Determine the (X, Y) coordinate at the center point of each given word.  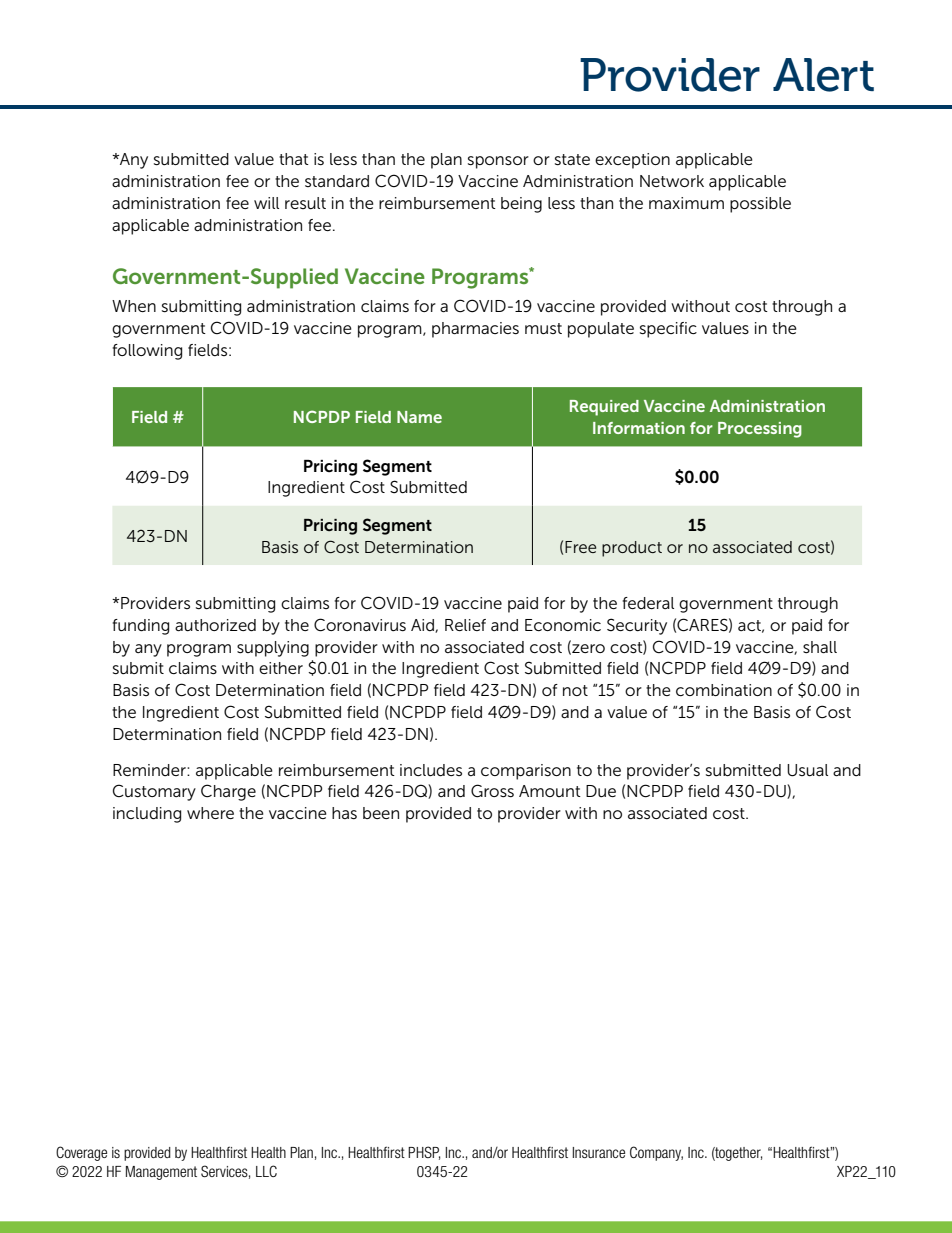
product (632, 549)
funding (141, 627)
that (294, 159)
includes (431, 770)
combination (724, 690)
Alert (823, 75)
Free (580, 547)
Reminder (150, 770)
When (134, 306)
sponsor (498, 162)
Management (161, 1173)
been (381, 813)
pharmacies (475, 330)
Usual (807, 770)
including (147, 815)
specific (668, 330)
